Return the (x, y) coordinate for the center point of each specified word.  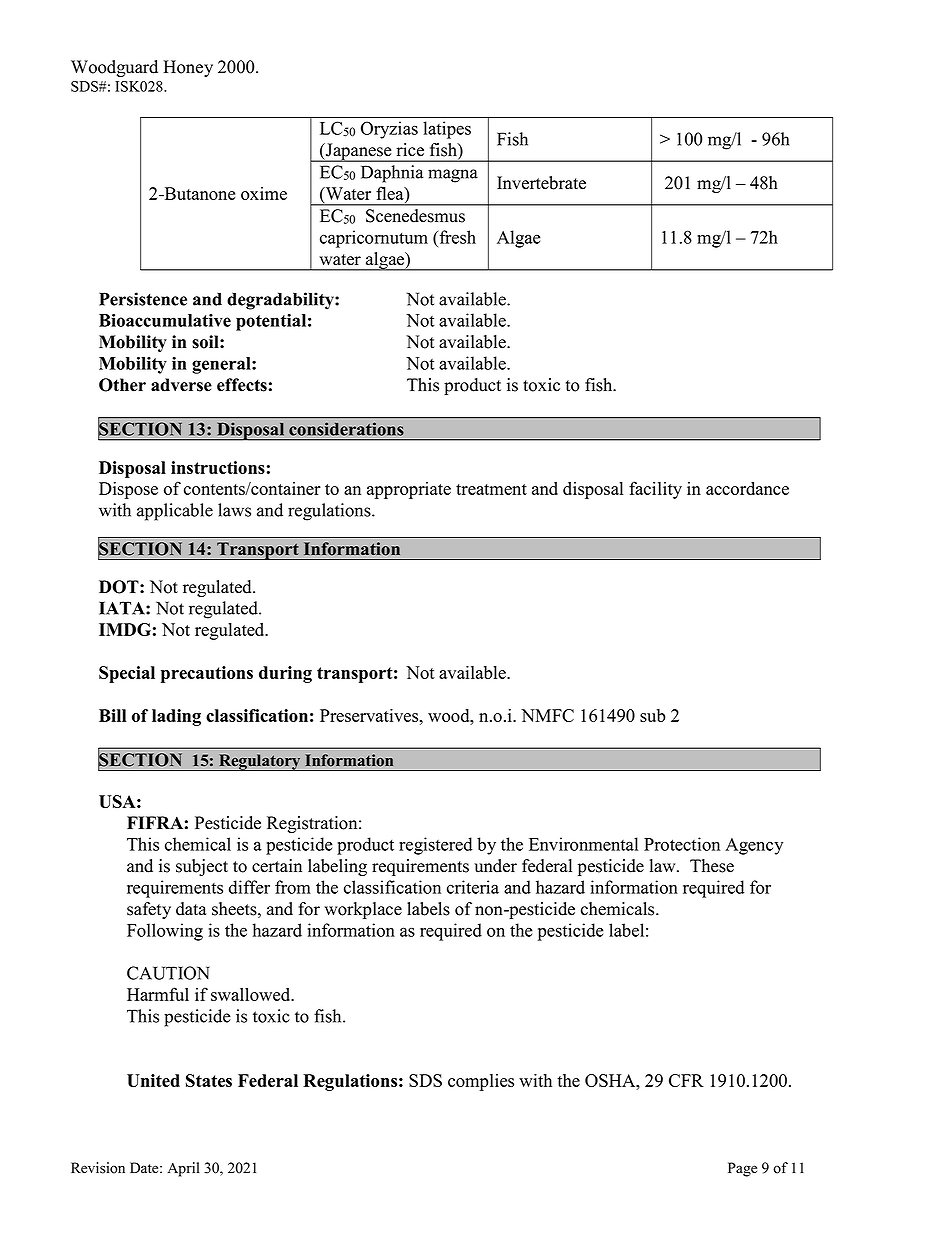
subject (202, 867)
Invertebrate (541, 183)
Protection (682, 844)
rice (410, 150)
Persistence (143, 299)
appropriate (409, 490)
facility (655, 490)
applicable (175, 512)
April (183, 1169)
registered (435, 846)
